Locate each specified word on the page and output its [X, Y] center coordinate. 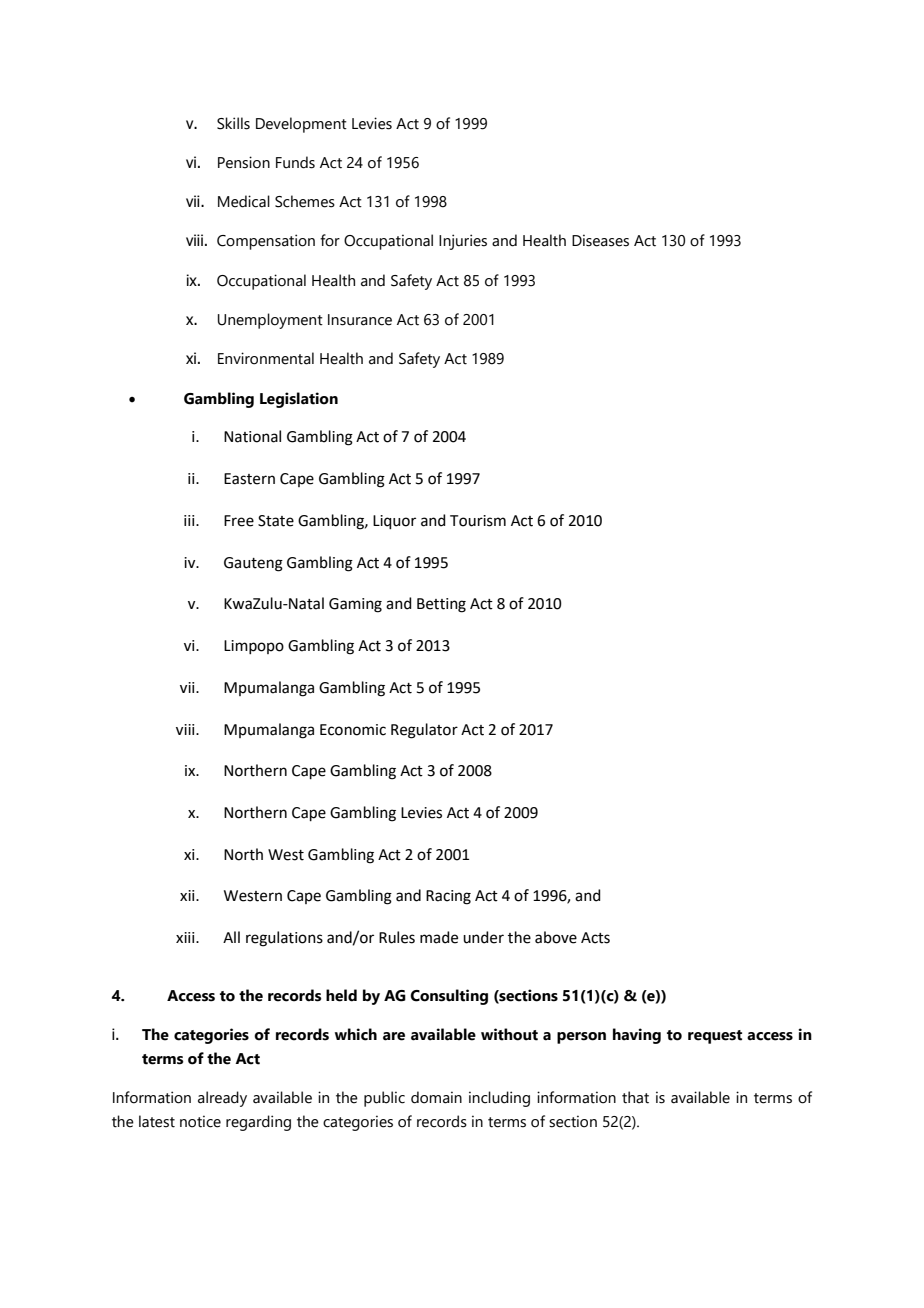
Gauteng [253, 564]
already [222, 1099]
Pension [244, 162]
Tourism [478, 521]
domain [436, 1097]
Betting [441, 605]
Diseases [600, 240]
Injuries [463, 242]
